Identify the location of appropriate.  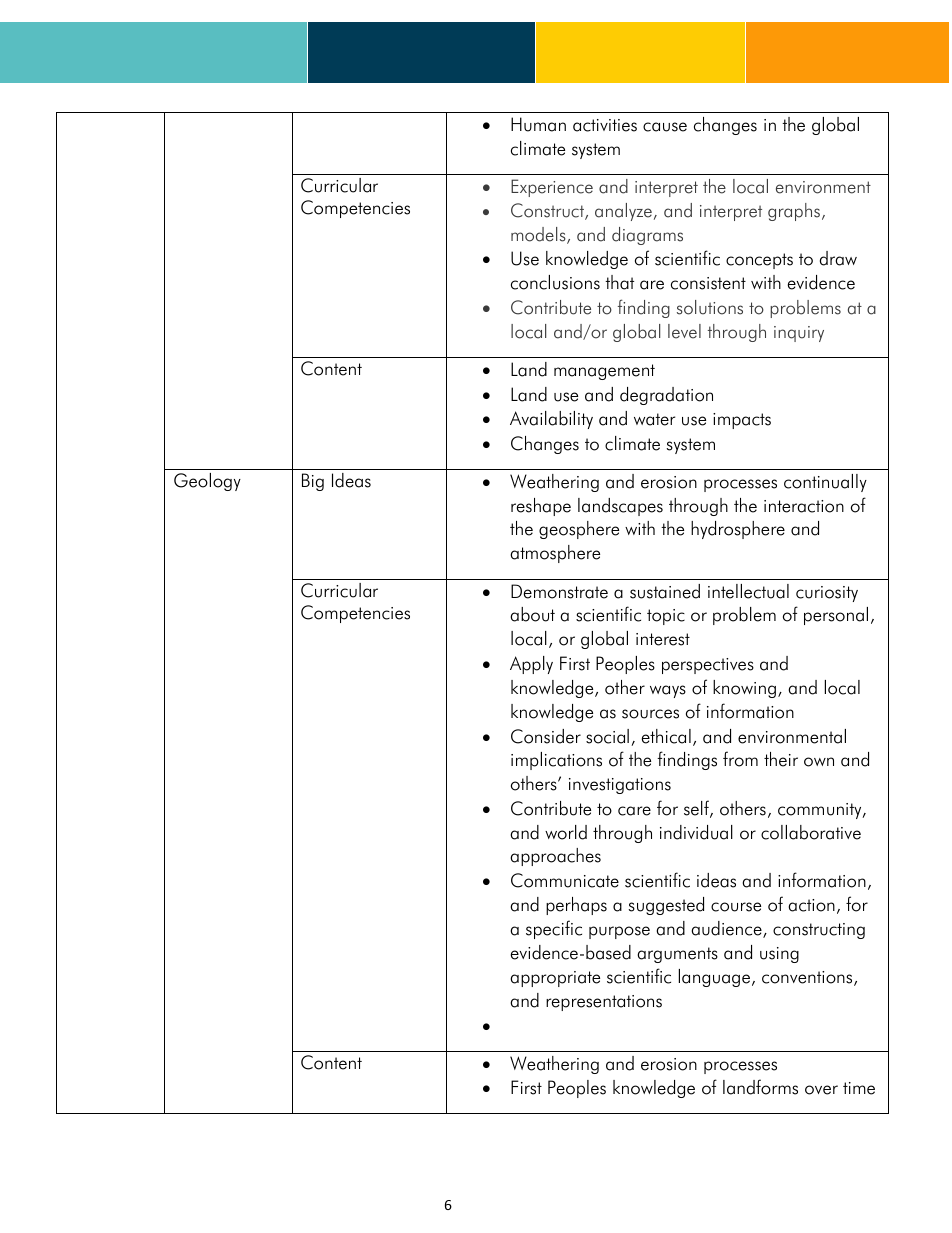
(555, 979).
